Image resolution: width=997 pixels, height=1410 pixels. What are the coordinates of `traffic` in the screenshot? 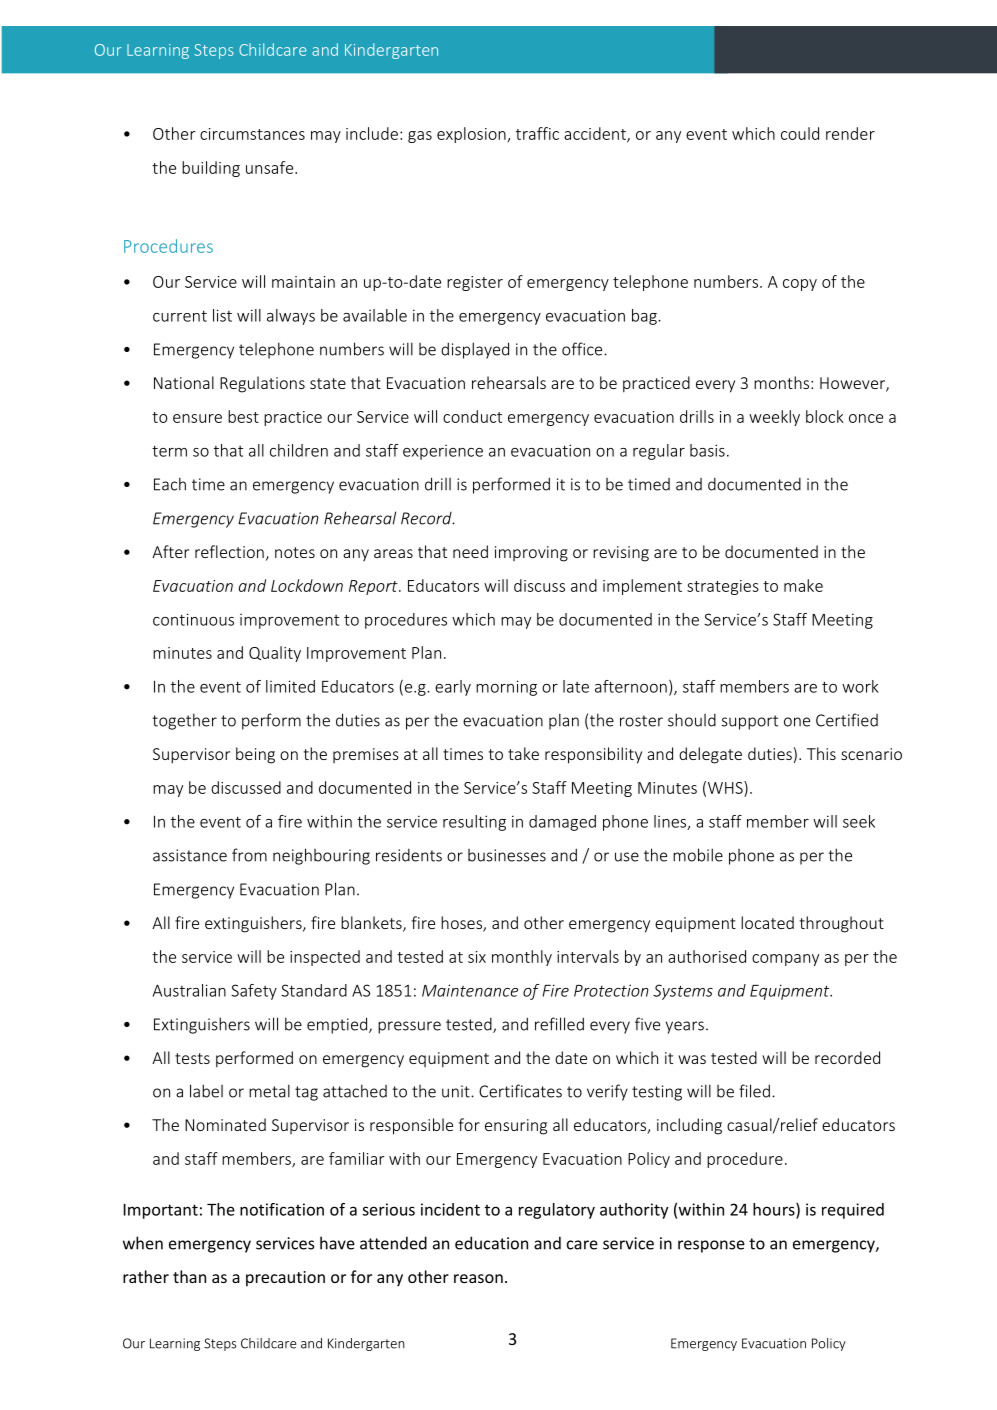 It's located at (537, 133).
